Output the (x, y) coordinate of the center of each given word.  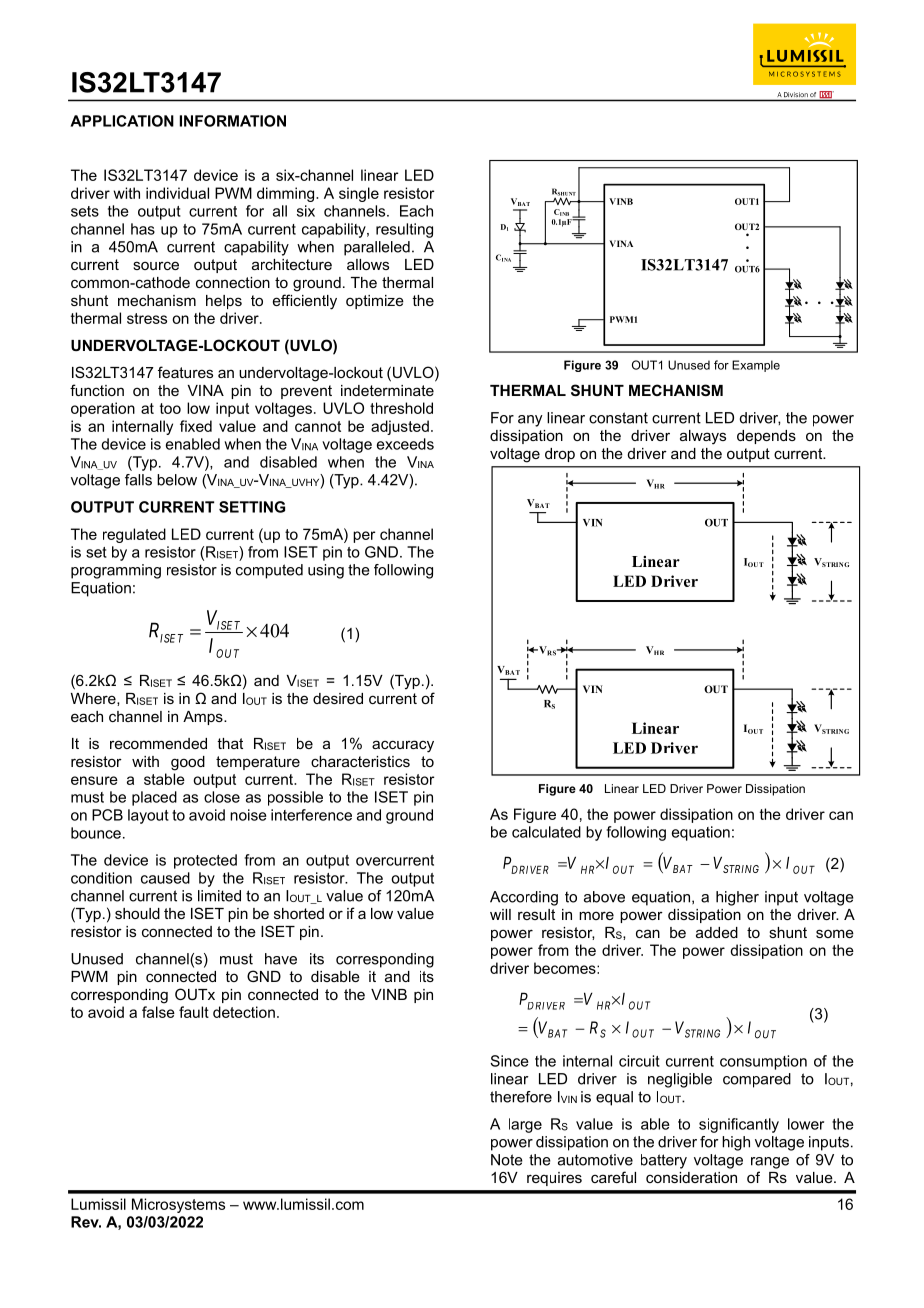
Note (507, 1160)
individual (177, 193)
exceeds (405, 444)
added (717, 932)
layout (148, 816)
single (359, 194)
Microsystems (178, 1205)
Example (756, 366)
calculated (546, 832)
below (177, 480)
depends (766, 437)
